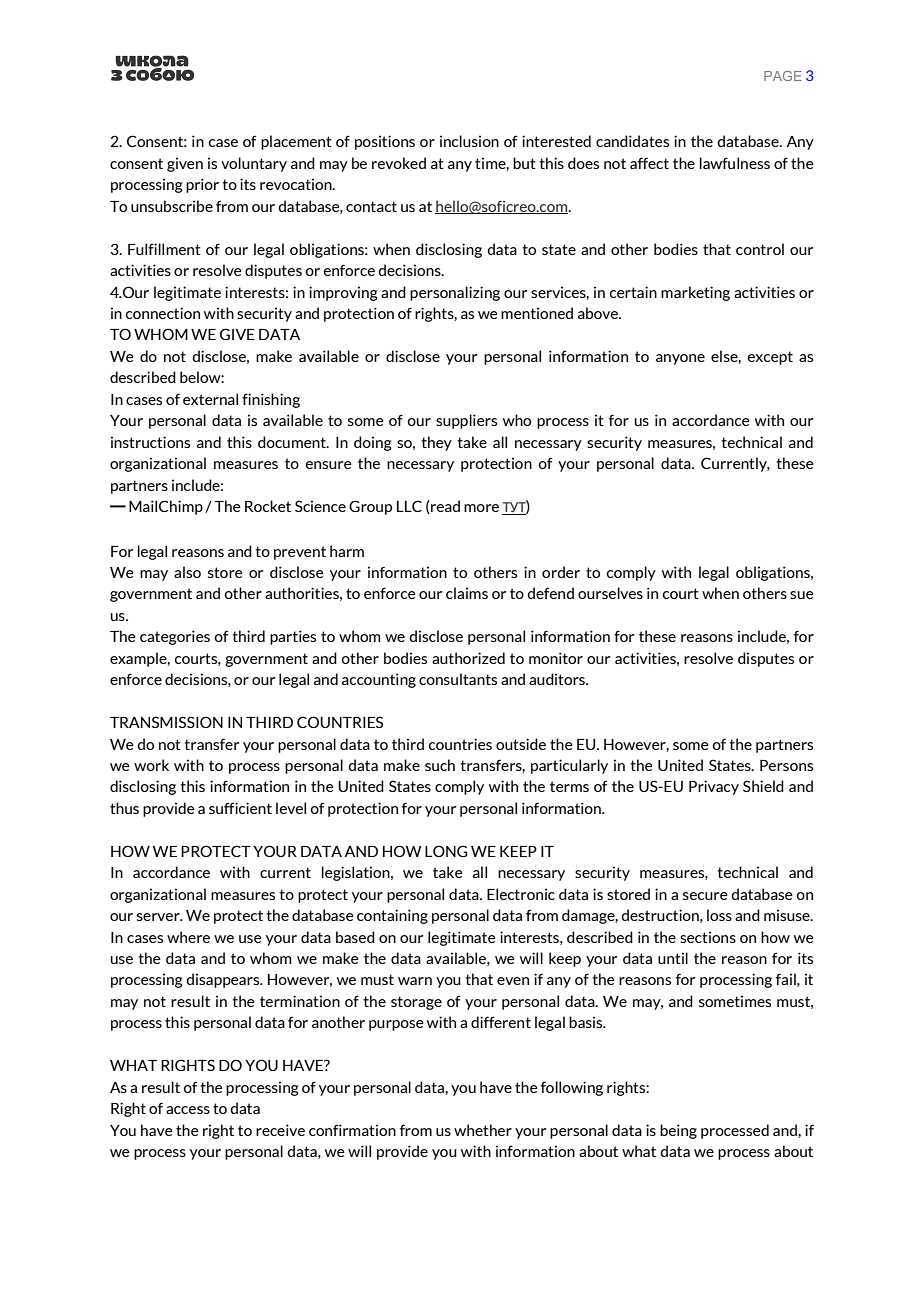 The height and width of the screenshot is (1308, 924). Describe the element at coordinates (240, 808) in the screenshot. I see `sufficient` at that location.
